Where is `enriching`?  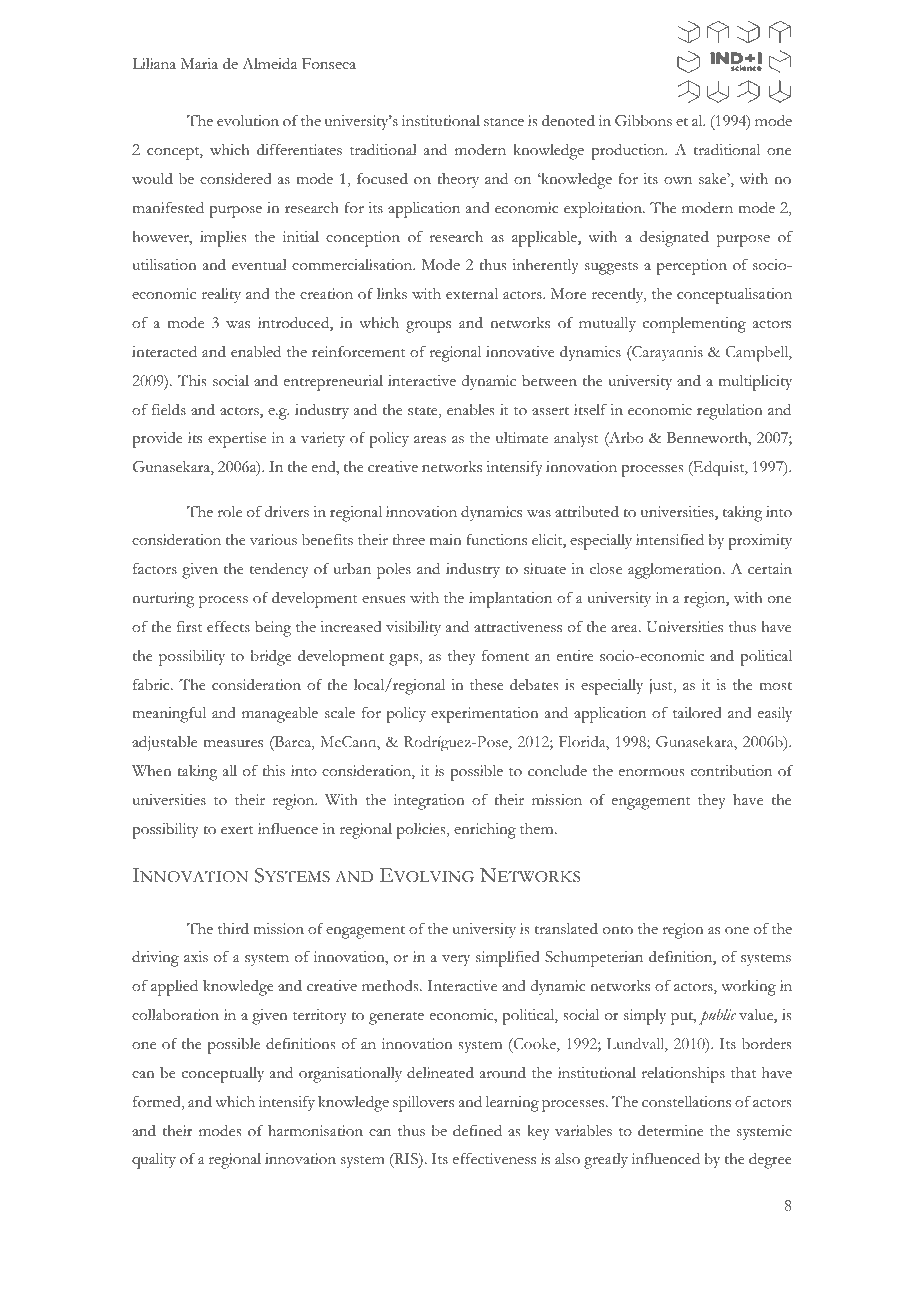
enriching is located at coordinates (485, 831).
